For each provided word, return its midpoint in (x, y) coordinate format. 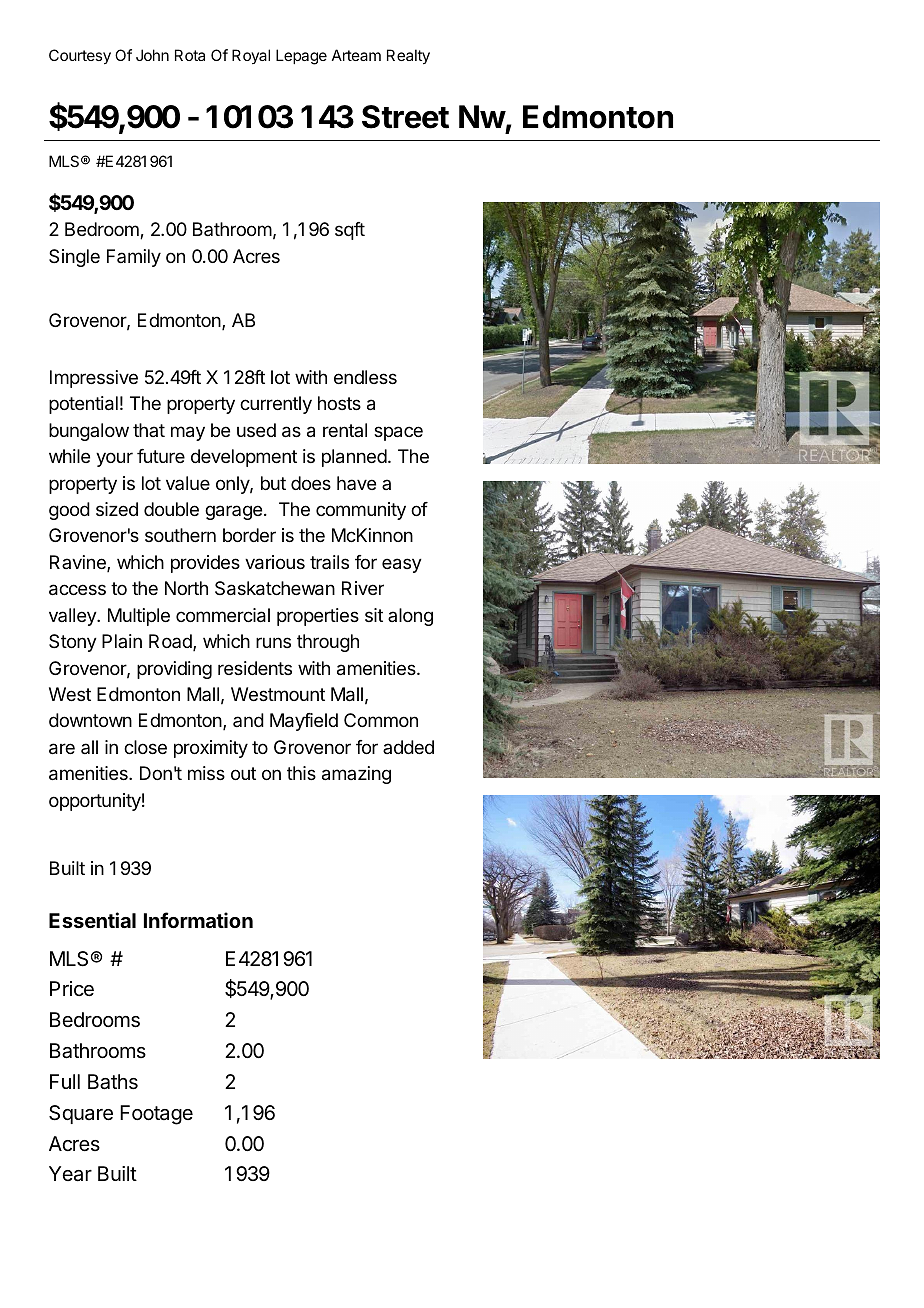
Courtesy (80, 57)
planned (354, 458)
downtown (90, 720)
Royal (251, 56)
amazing (356, 775)
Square (81, 1114)
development (244, 458)
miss (206, 773)
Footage (156, 1115)
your (114, 459)
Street (405, 117)
